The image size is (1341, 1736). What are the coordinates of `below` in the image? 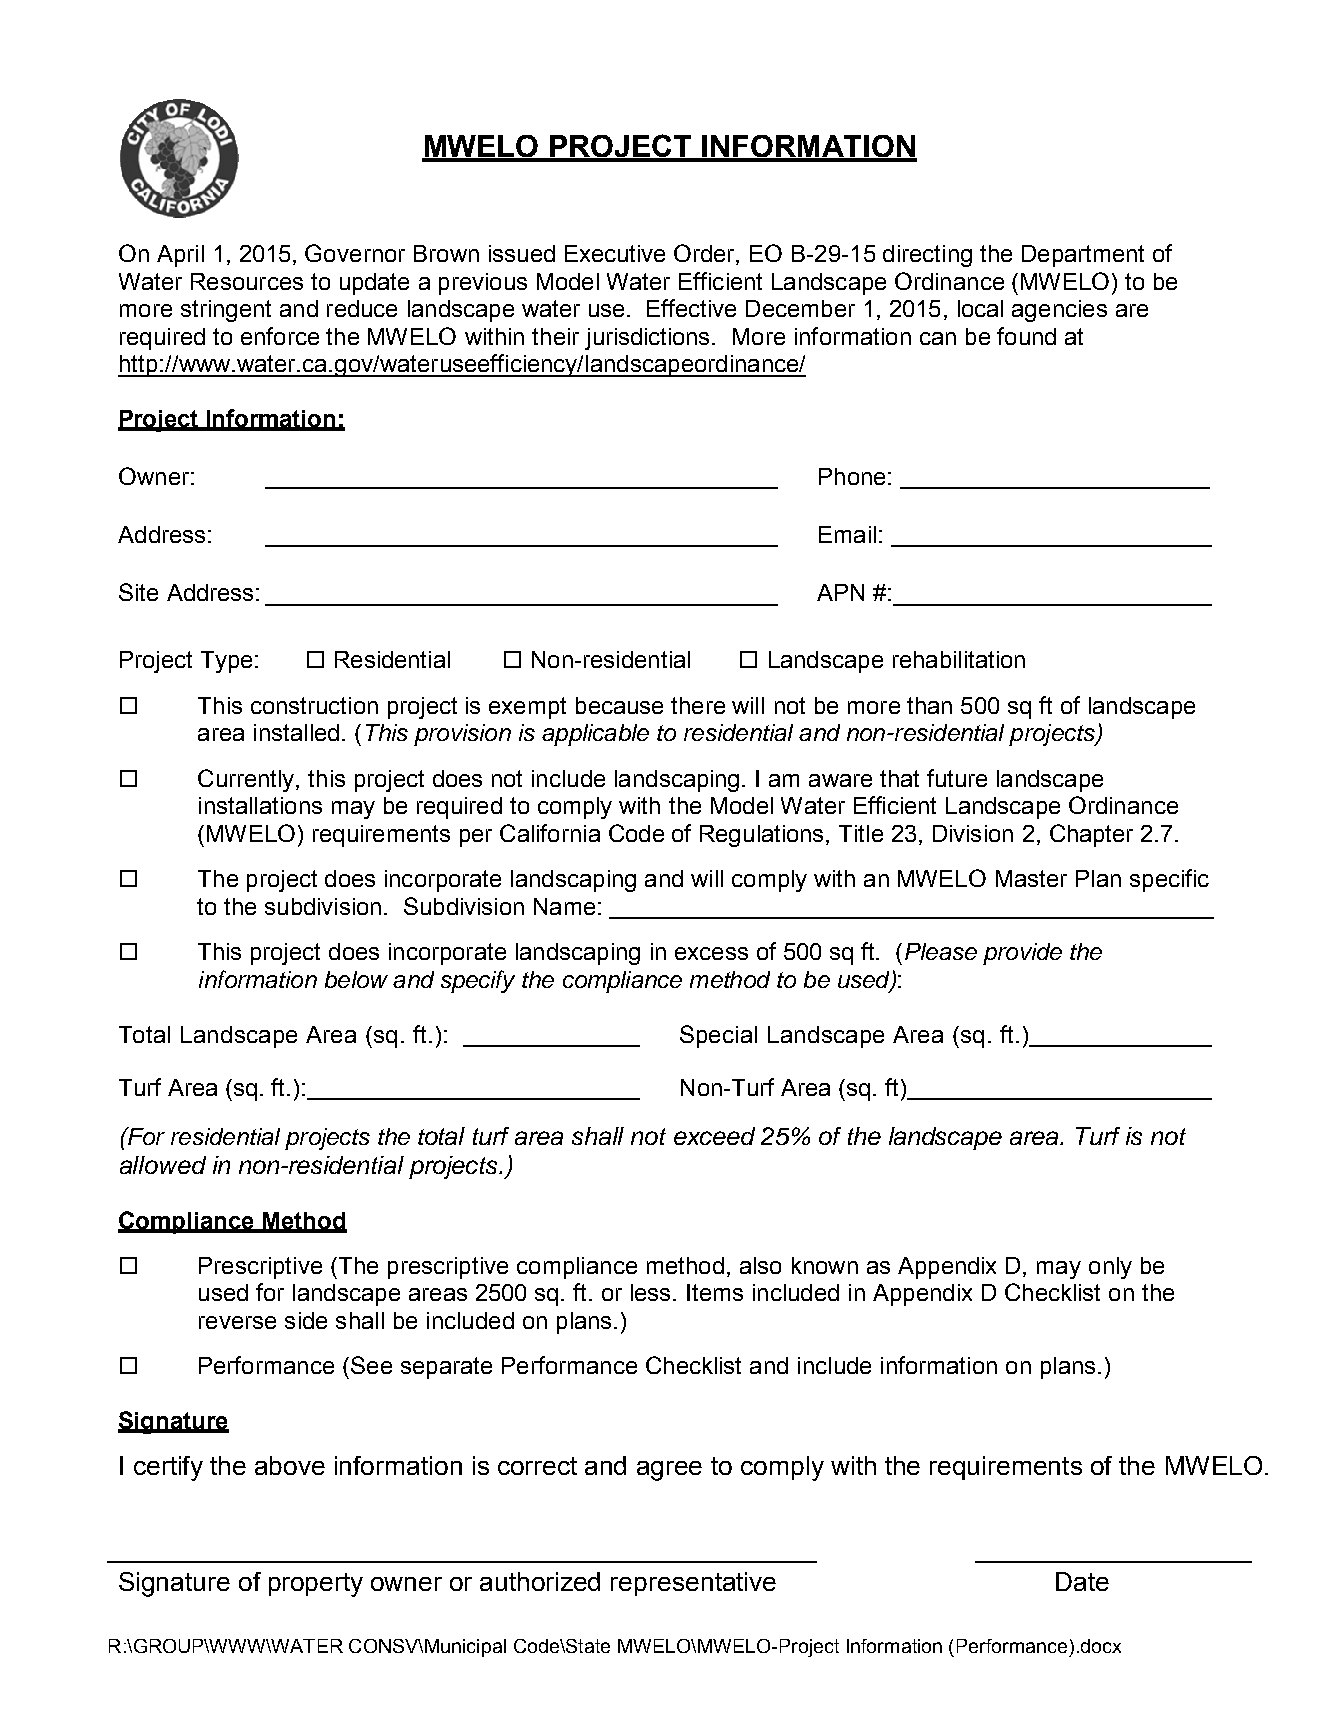 It's located at (356, 979).
